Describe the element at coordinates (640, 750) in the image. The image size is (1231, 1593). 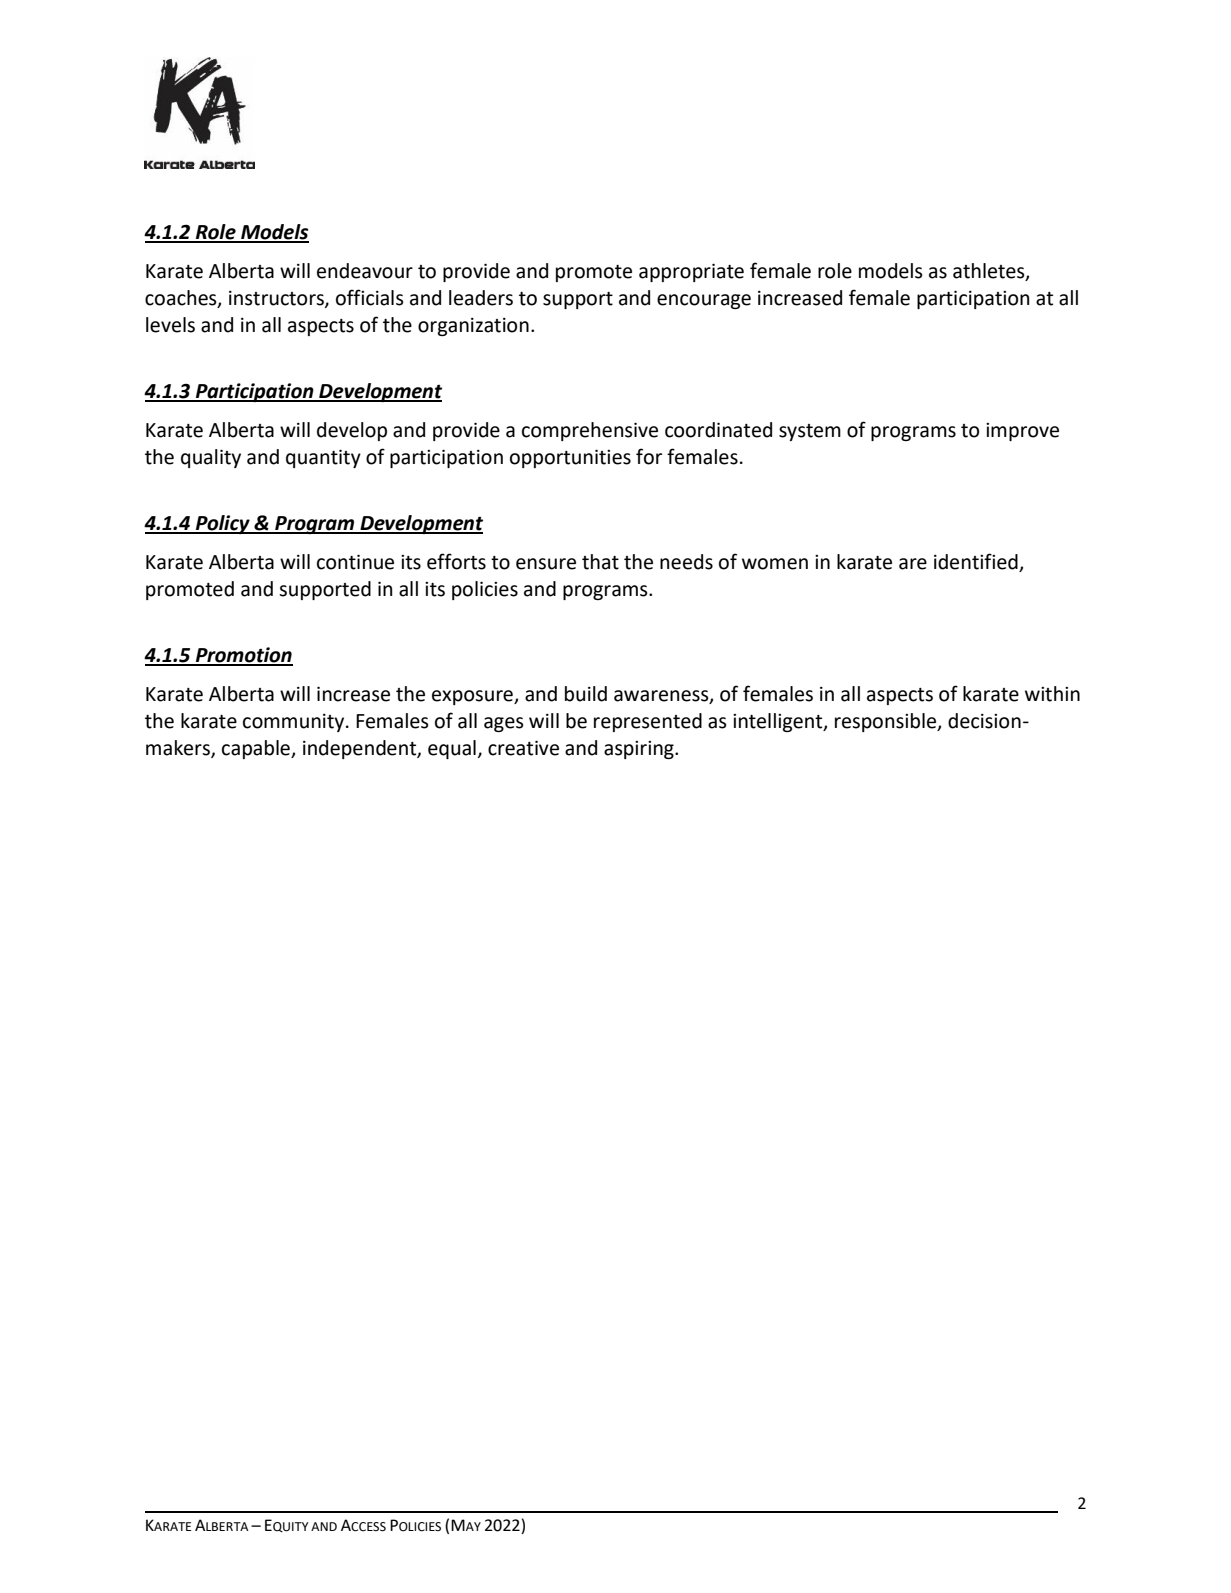
I see `aspiring` at that location.
